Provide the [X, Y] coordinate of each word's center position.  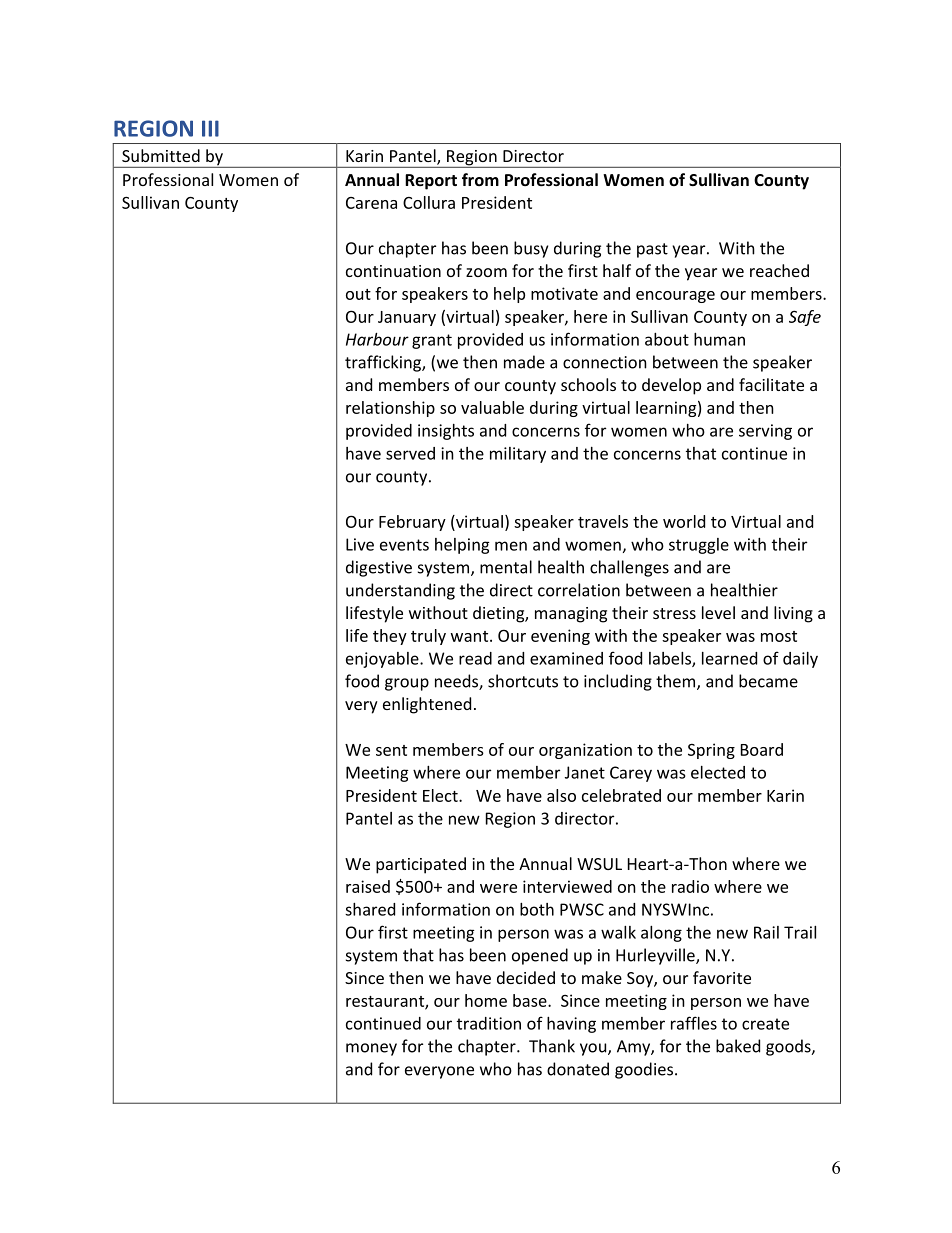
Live [360, 544]
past [652, 250]
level [718, 612]
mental [506, 567]
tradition [489, 1023]
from [480, 179]
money [371, 1049]
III [210, 128]
